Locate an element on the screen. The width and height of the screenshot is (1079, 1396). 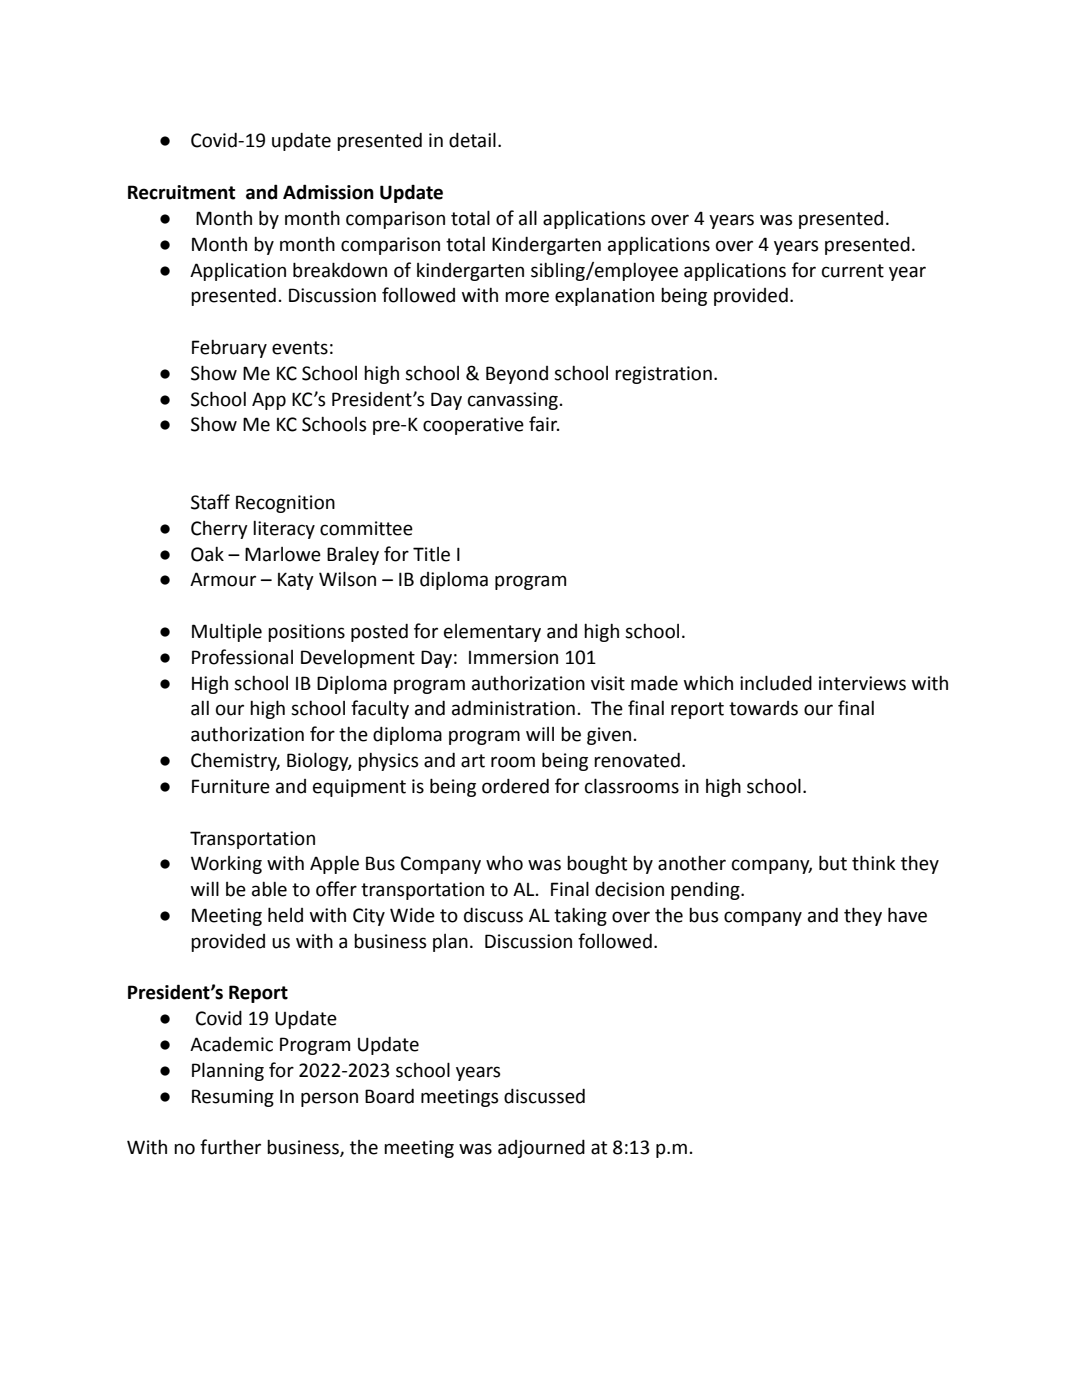
detail is located at coordinates (472, 140).
